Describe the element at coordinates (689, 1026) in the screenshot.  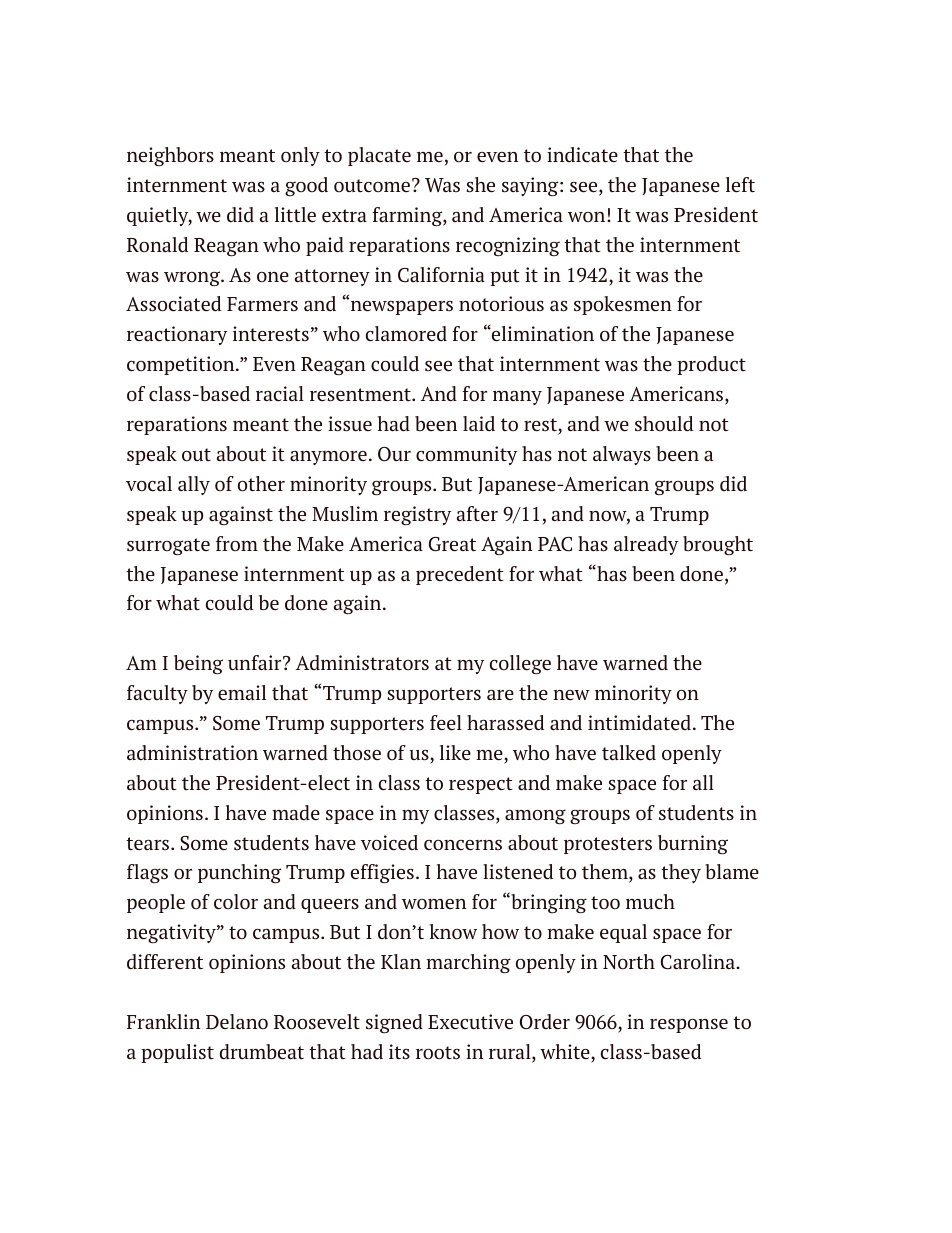
I see `response` at that location.
